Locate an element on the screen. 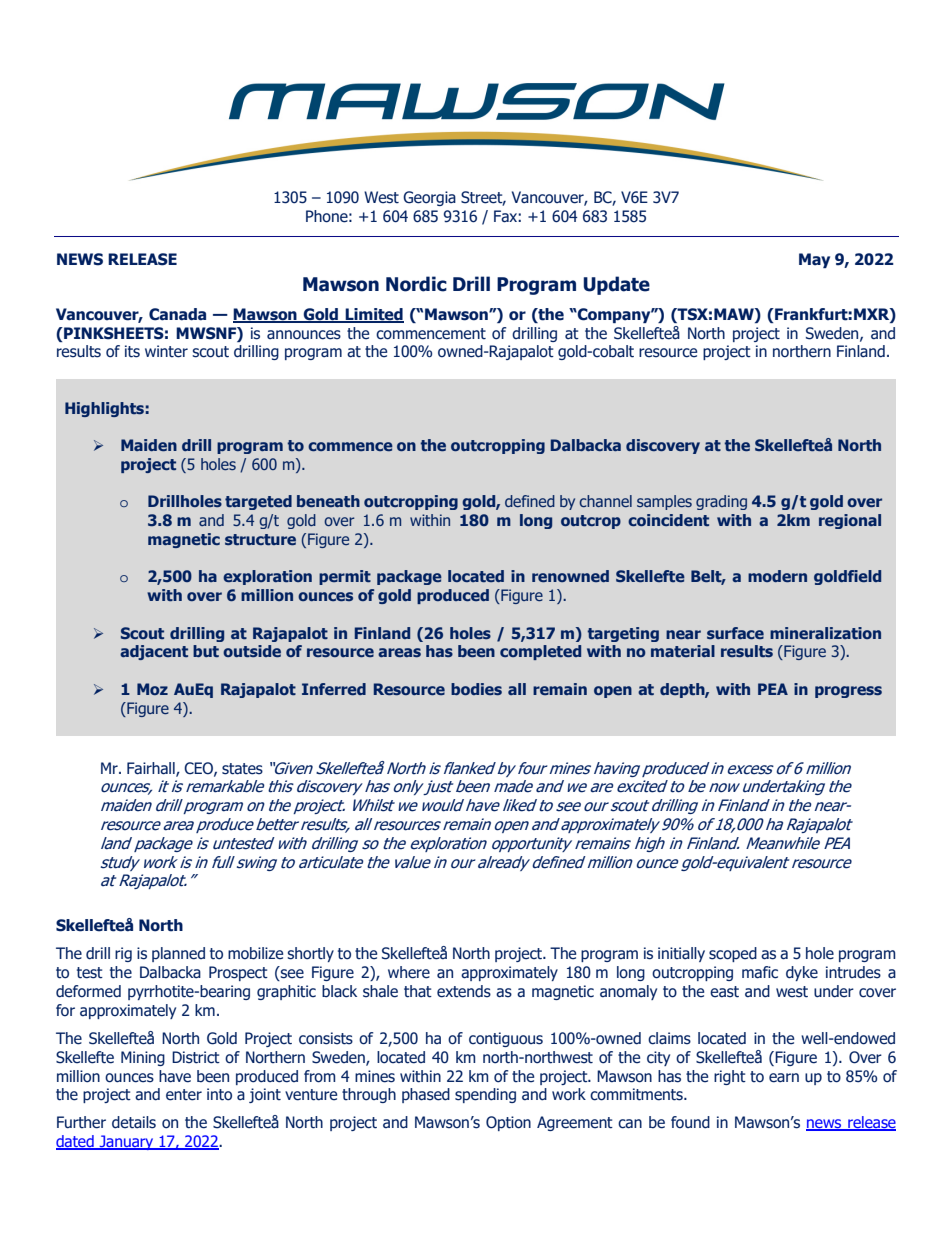 The width and height of the screenshot is (952, 1233). bodies is located at coordinates (476, 689).
